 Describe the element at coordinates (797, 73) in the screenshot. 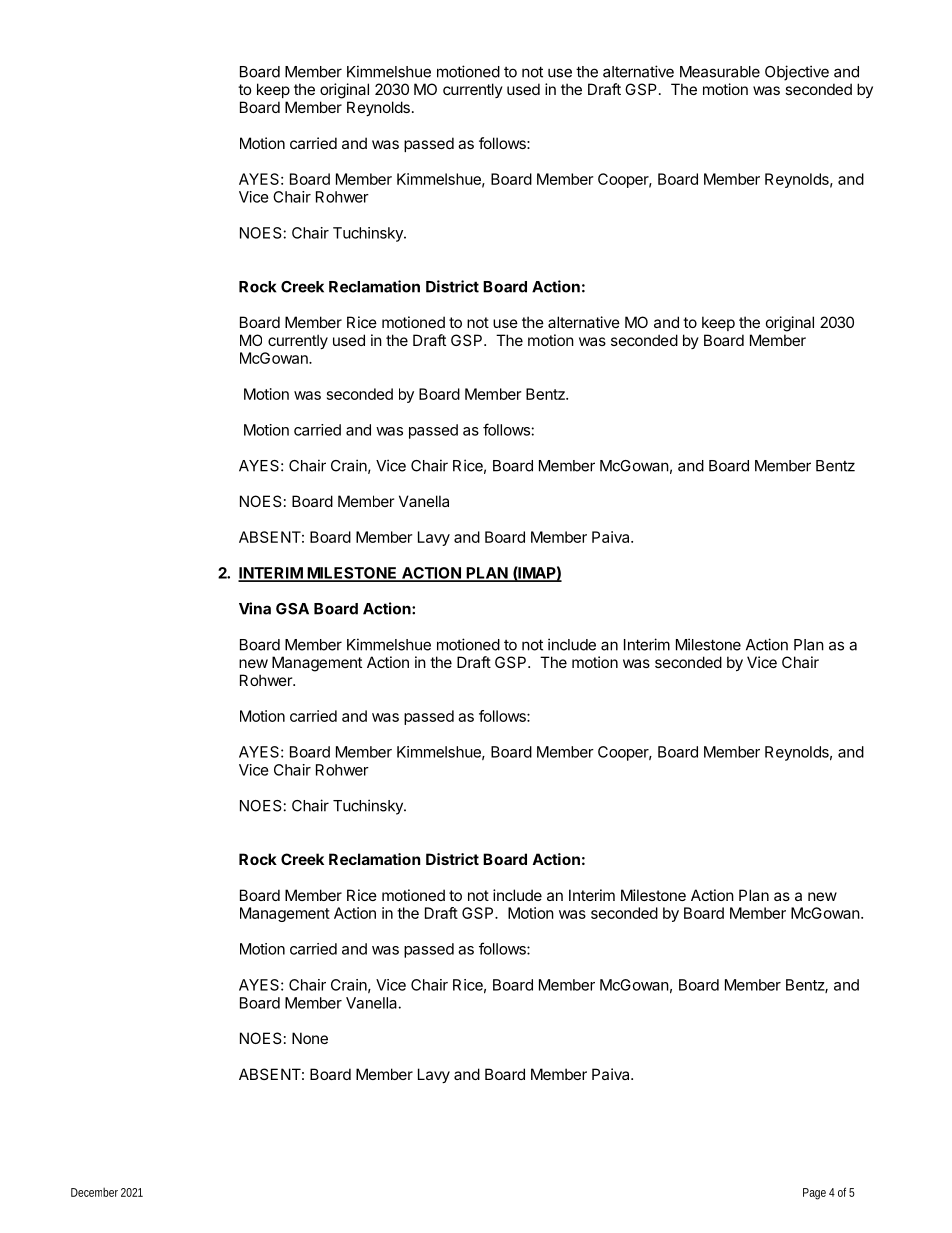

I see `Objective` at that location.
